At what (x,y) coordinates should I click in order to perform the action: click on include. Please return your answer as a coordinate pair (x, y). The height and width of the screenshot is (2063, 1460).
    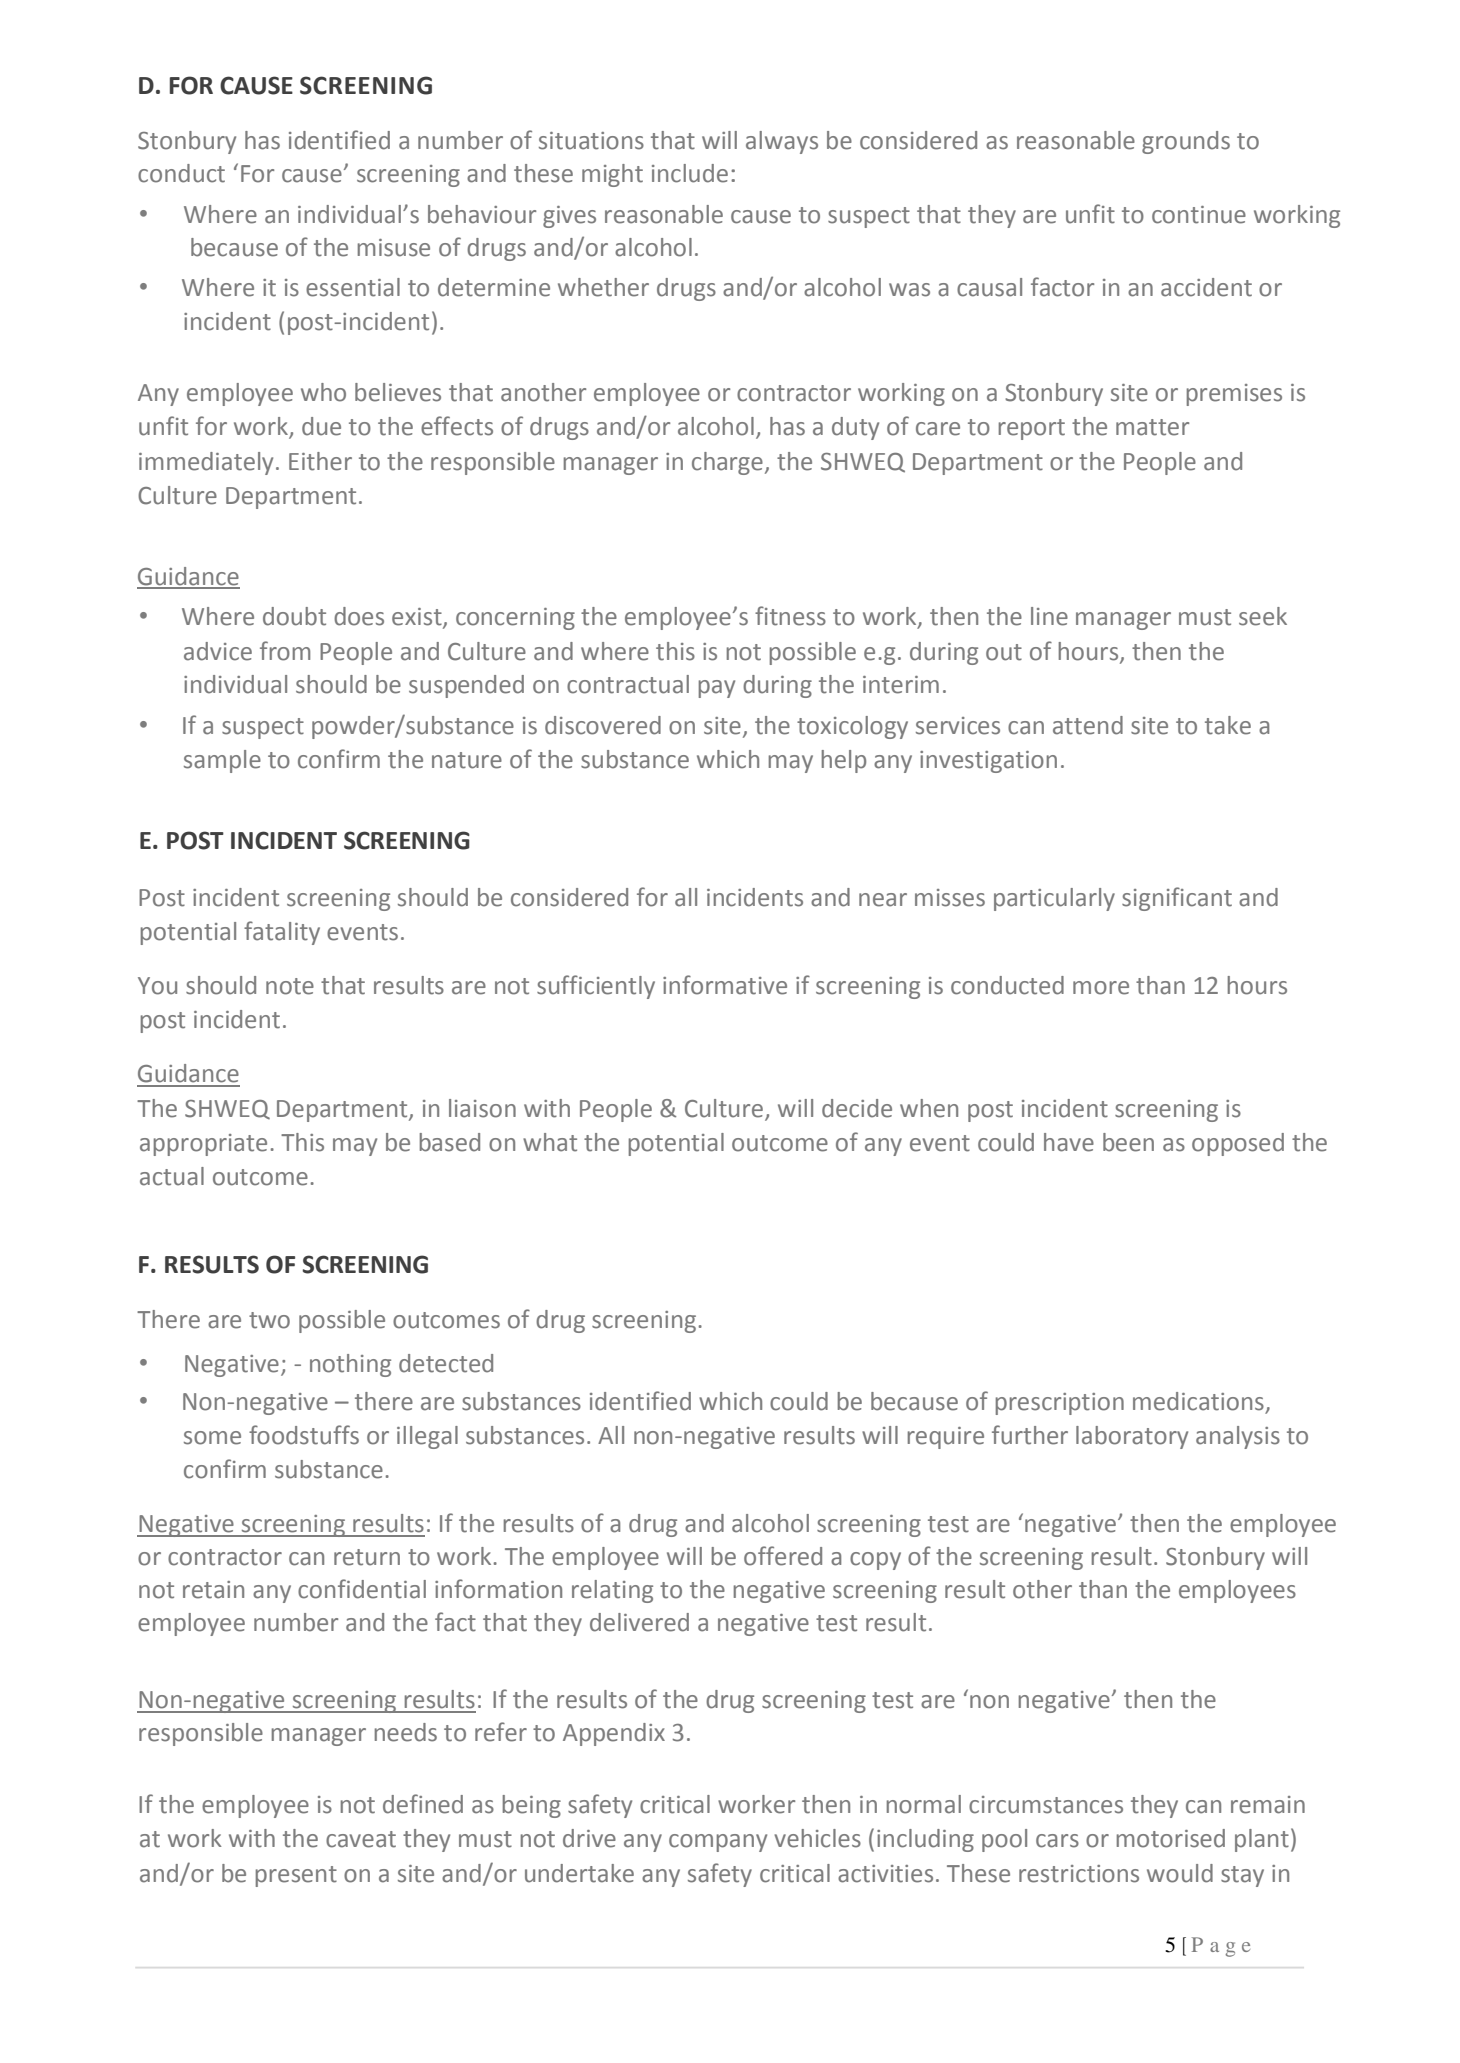
    Looking at the image, I should click on (690, 173).
